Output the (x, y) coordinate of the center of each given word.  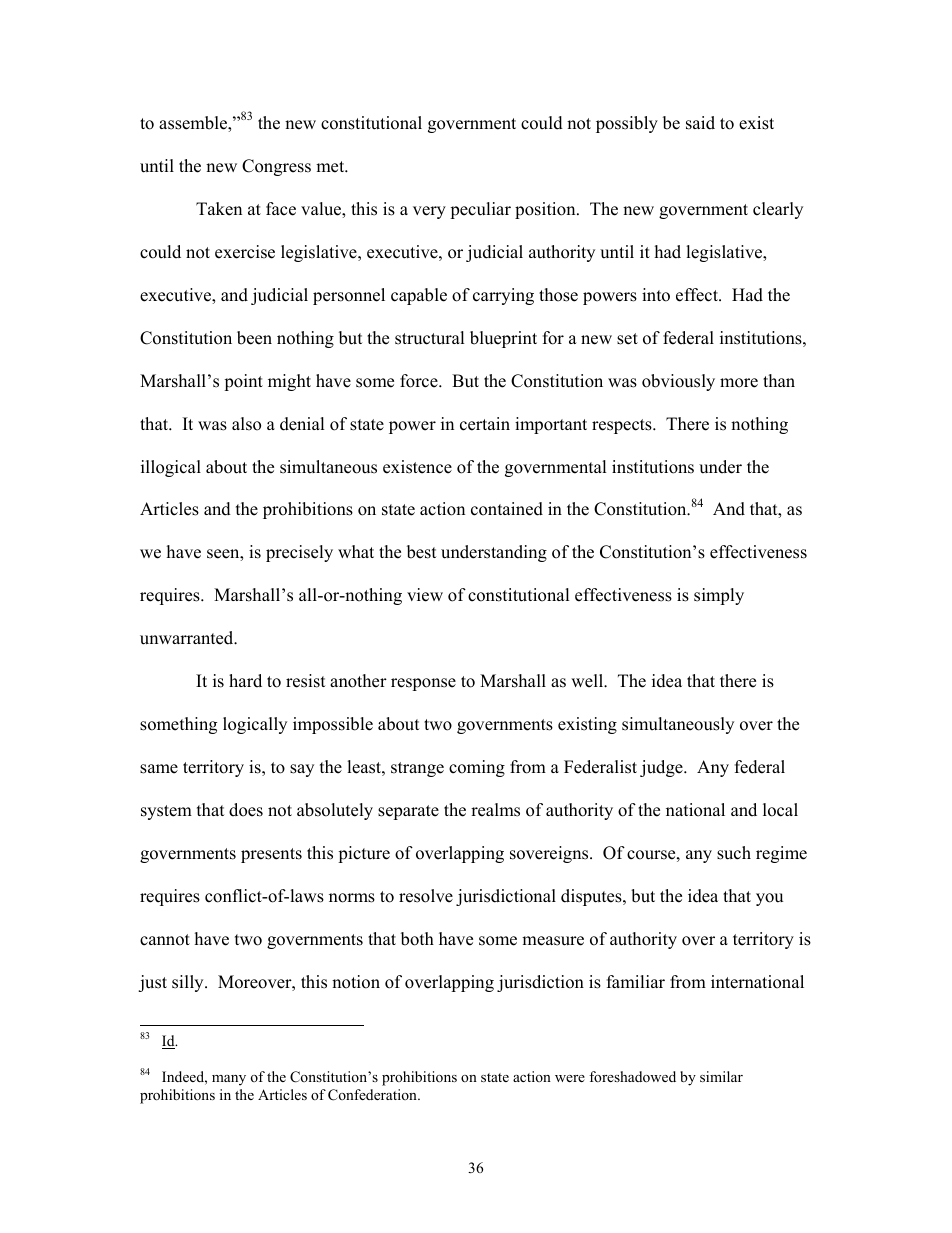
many (229, 1080)
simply (719, 596)
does (246, 810)
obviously (678, 382)
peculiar (480, 210)
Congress (276, 167)
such (734, 853)
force (420, 381)
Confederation (373, 1095)
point (243, 382)
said (700, 123)
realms (495, 810)
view (425, 595)
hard (245, 681)
